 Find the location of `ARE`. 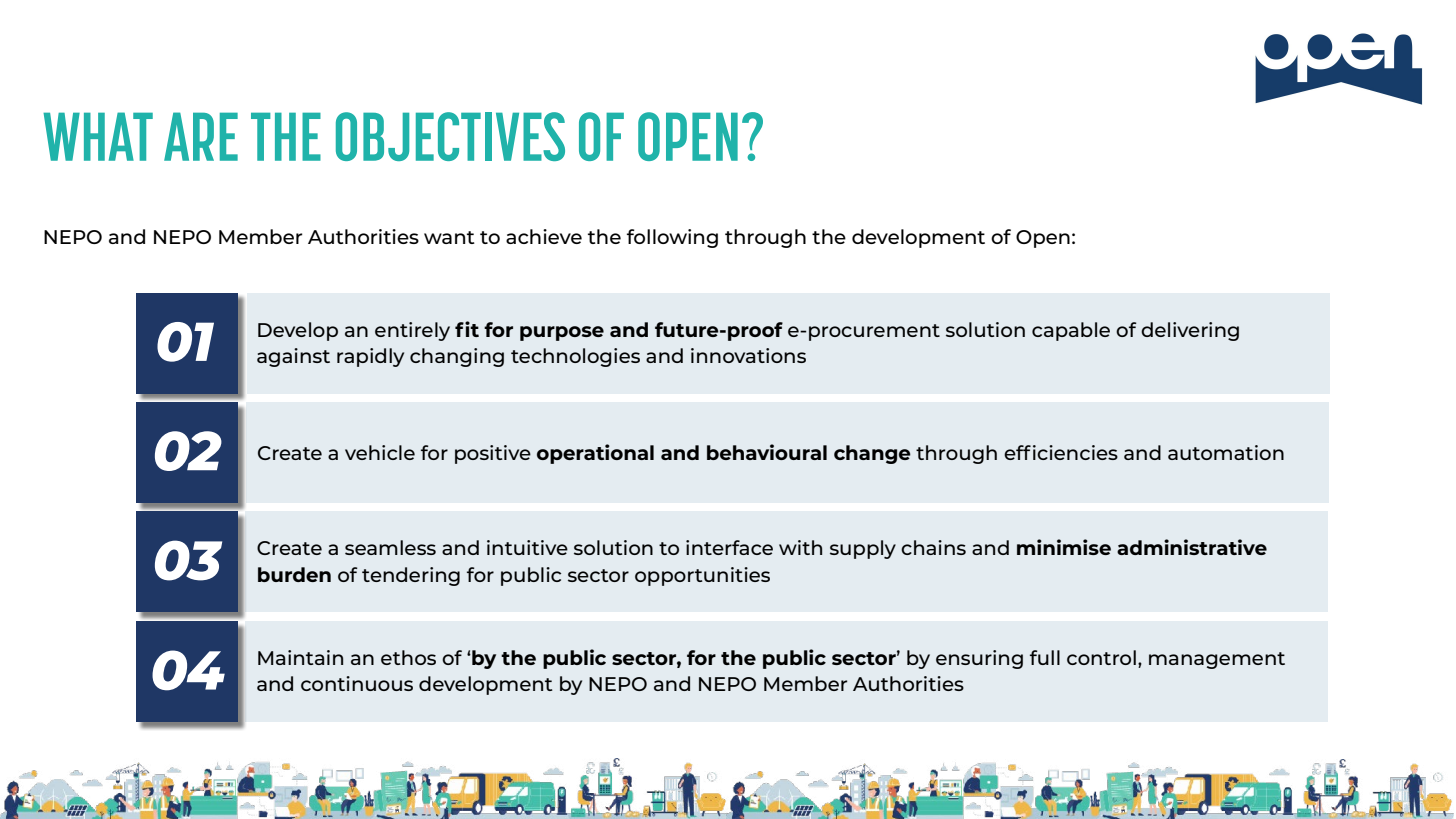

ARE is located at coordinates (201, 136).
